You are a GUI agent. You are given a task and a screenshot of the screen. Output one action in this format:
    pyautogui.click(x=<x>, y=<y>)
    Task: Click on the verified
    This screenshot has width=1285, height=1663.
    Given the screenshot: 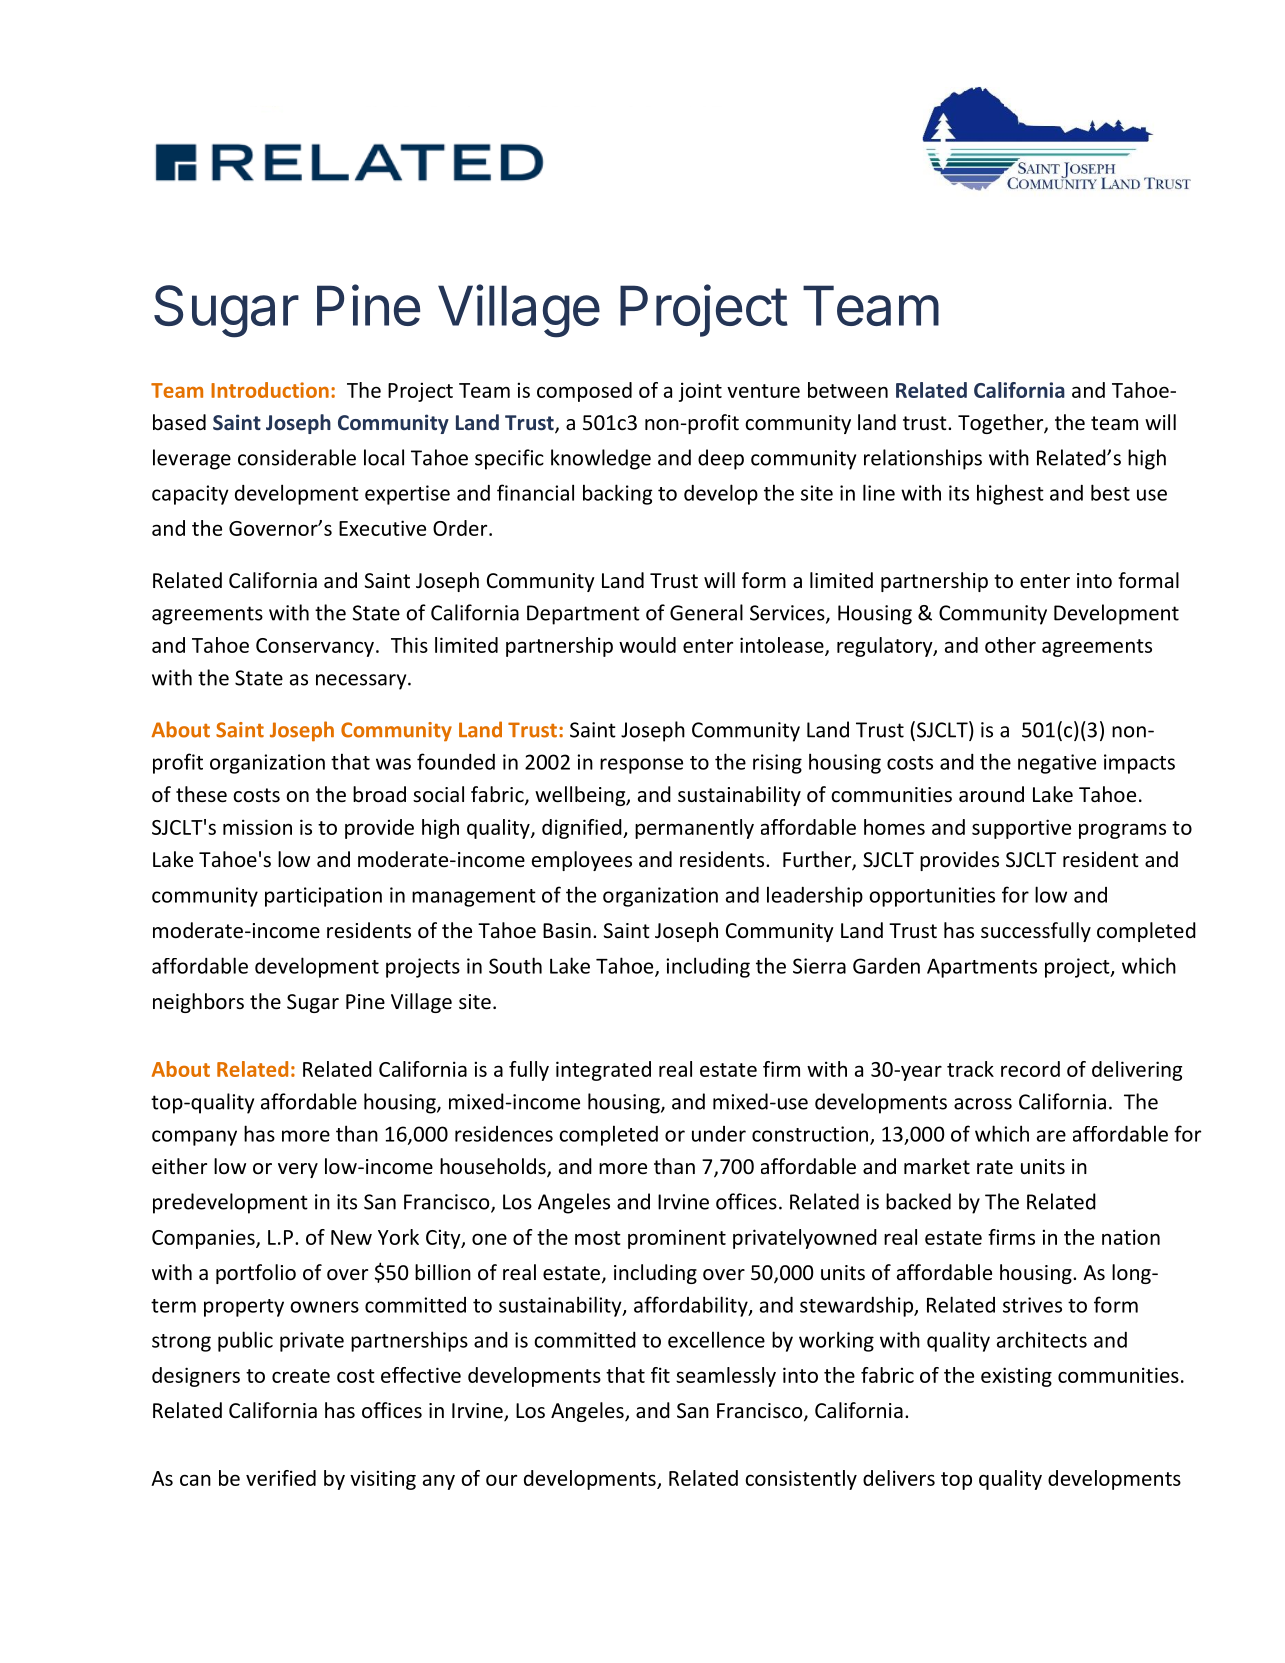 What is the action you would take?
    pyautogui.click(x=281, y=1478)
